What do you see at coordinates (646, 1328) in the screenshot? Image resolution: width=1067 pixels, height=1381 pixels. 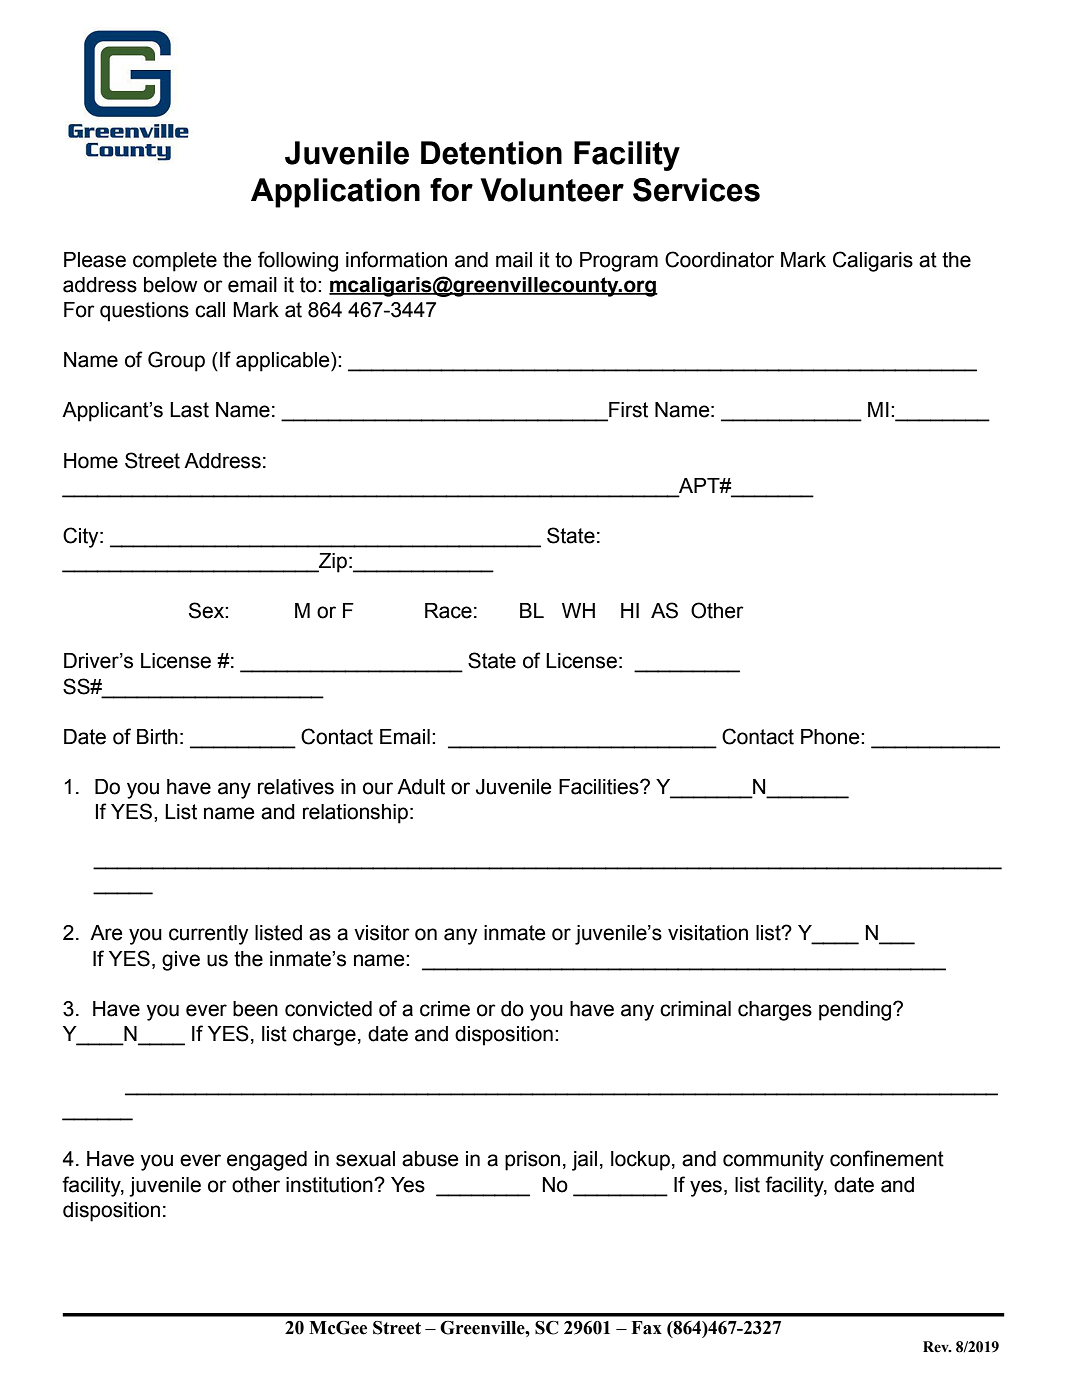 I see `Fax` at bounding box center [646, 1328].
